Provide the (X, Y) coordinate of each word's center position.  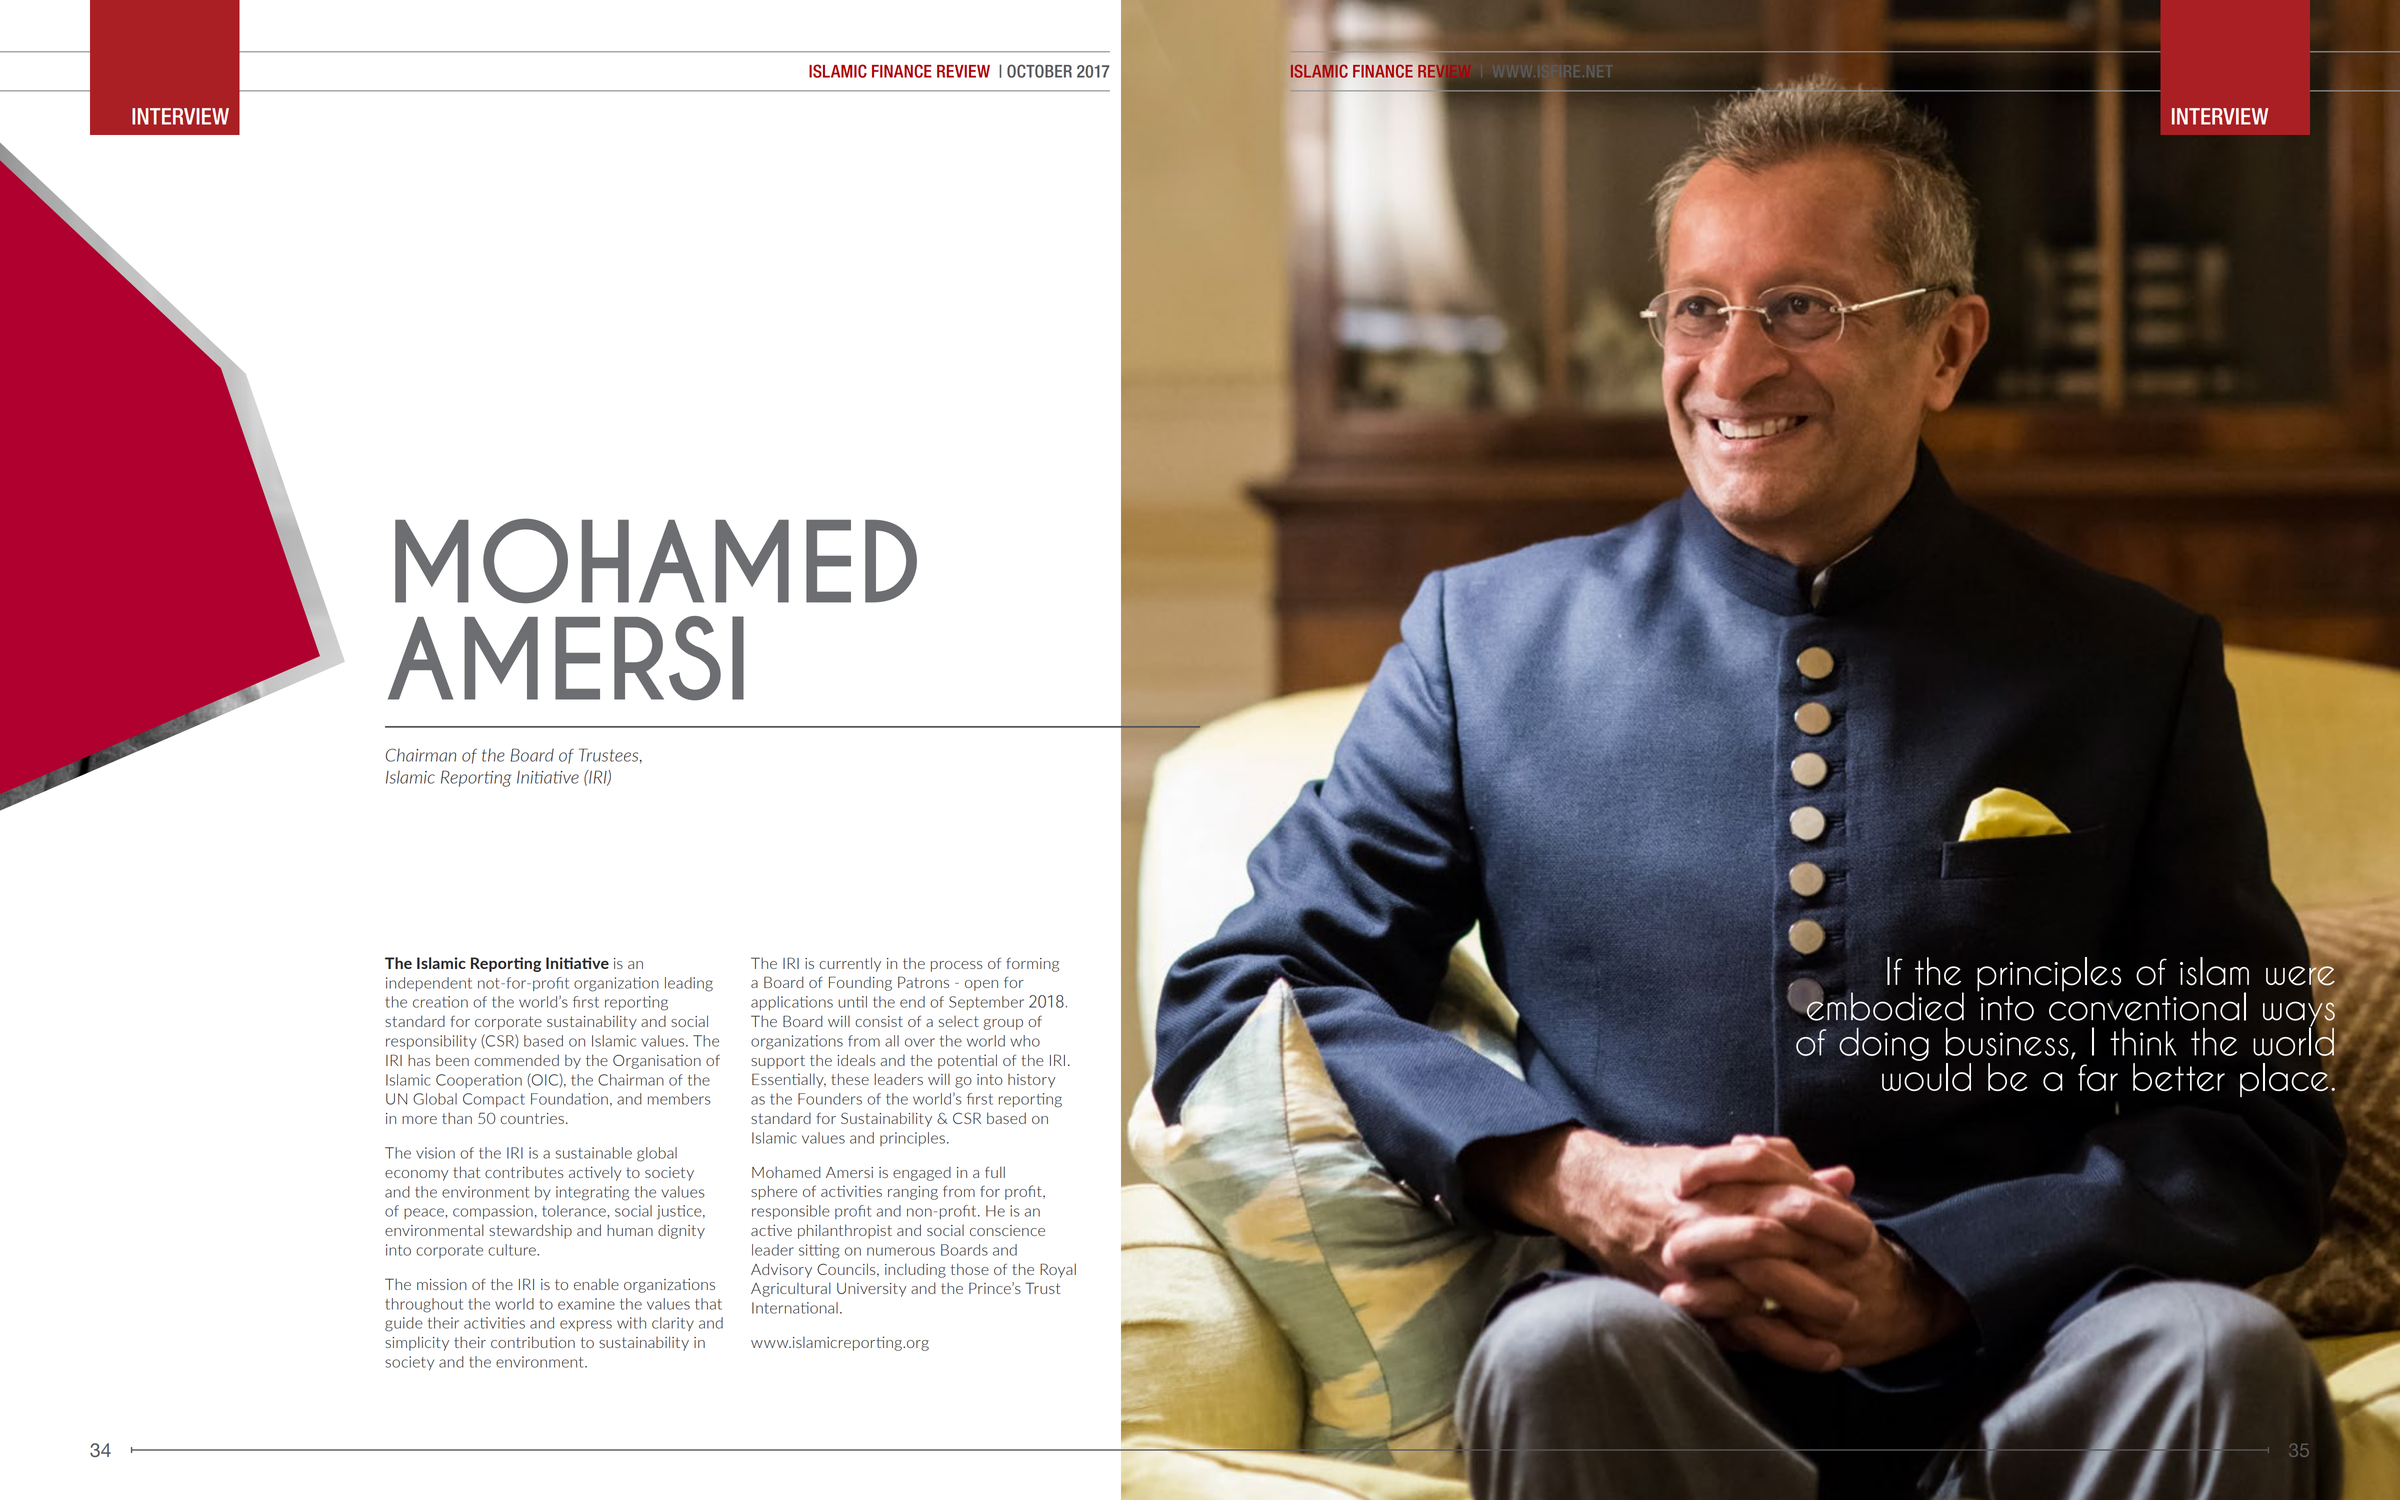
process (957, 966)
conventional (2147, 1005)
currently (850, 964)
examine (586, 1304)
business (2007, 1041)
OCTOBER (1039, 71)
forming (1032, 965)
